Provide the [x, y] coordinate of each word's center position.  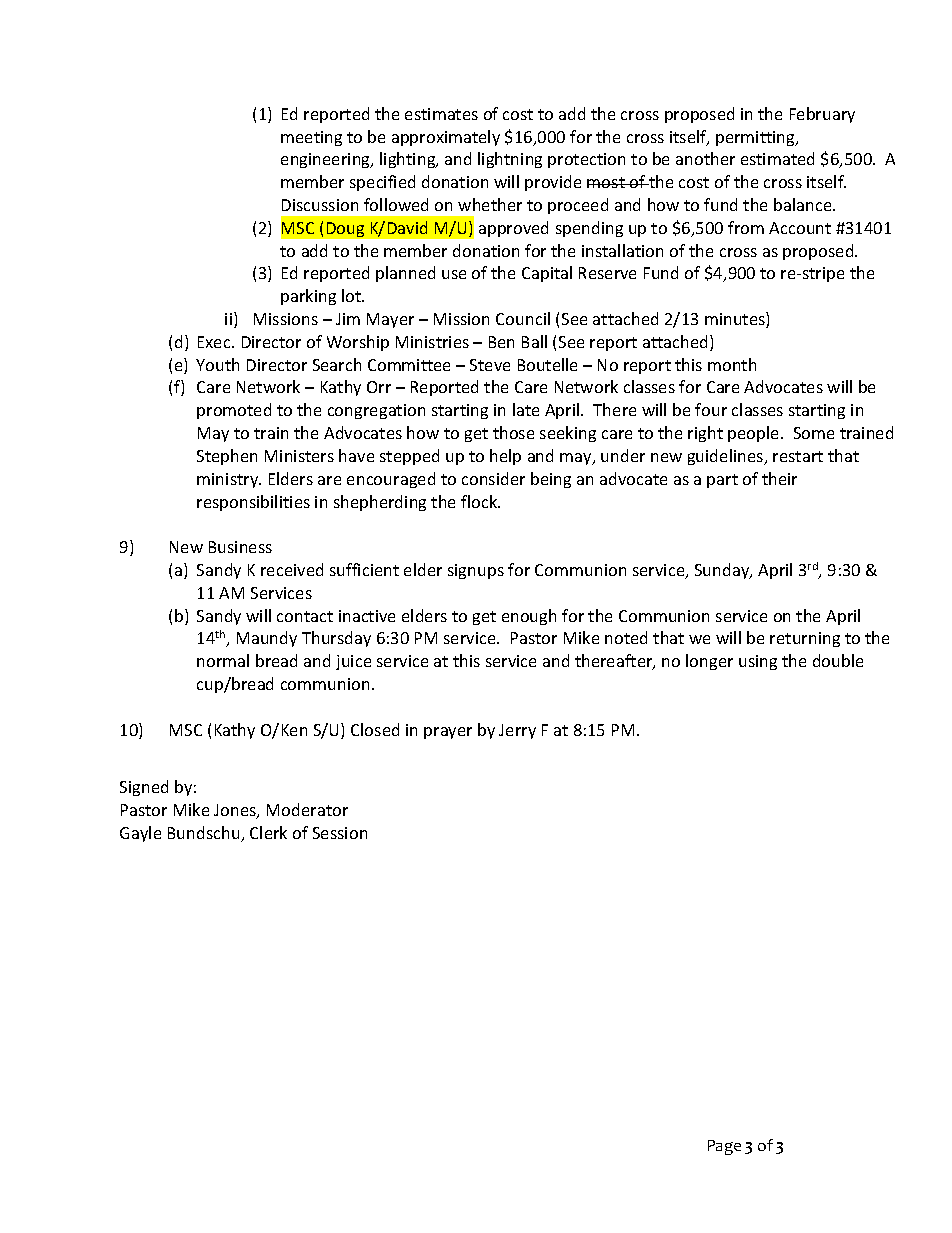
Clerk [268, 832]
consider [493, 478]
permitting [756, 138]
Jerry [517, 731]
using [758, 662]
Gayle [140, 834]
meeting [311, 138]
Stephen [227, 457]
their [779, 478]
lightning [510, 160]
